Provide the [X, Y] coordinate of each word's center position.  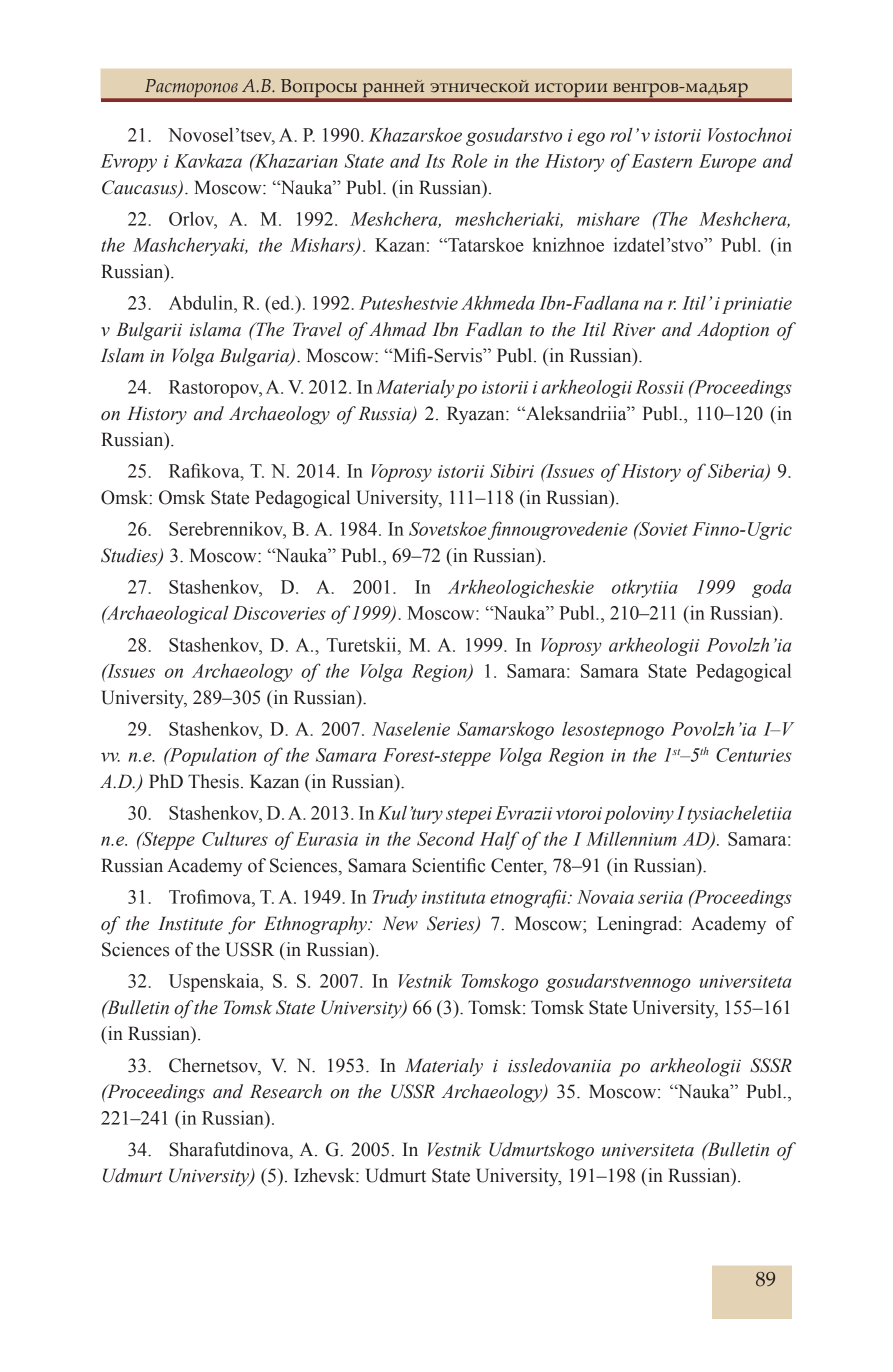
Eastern [661, 161]
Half [499, 840]
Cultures [235, 838]
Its [435, 161]
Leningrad [638, 925]
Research [286, 1091]
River [633, 329]
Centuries [754, 755]
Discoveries [279, 613]
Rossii [660, 387]
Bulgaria [255, 357]
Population [211, 756]
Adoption [733, 331]
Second [446, 839]
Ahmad [398, 329]
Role [469, 160]
